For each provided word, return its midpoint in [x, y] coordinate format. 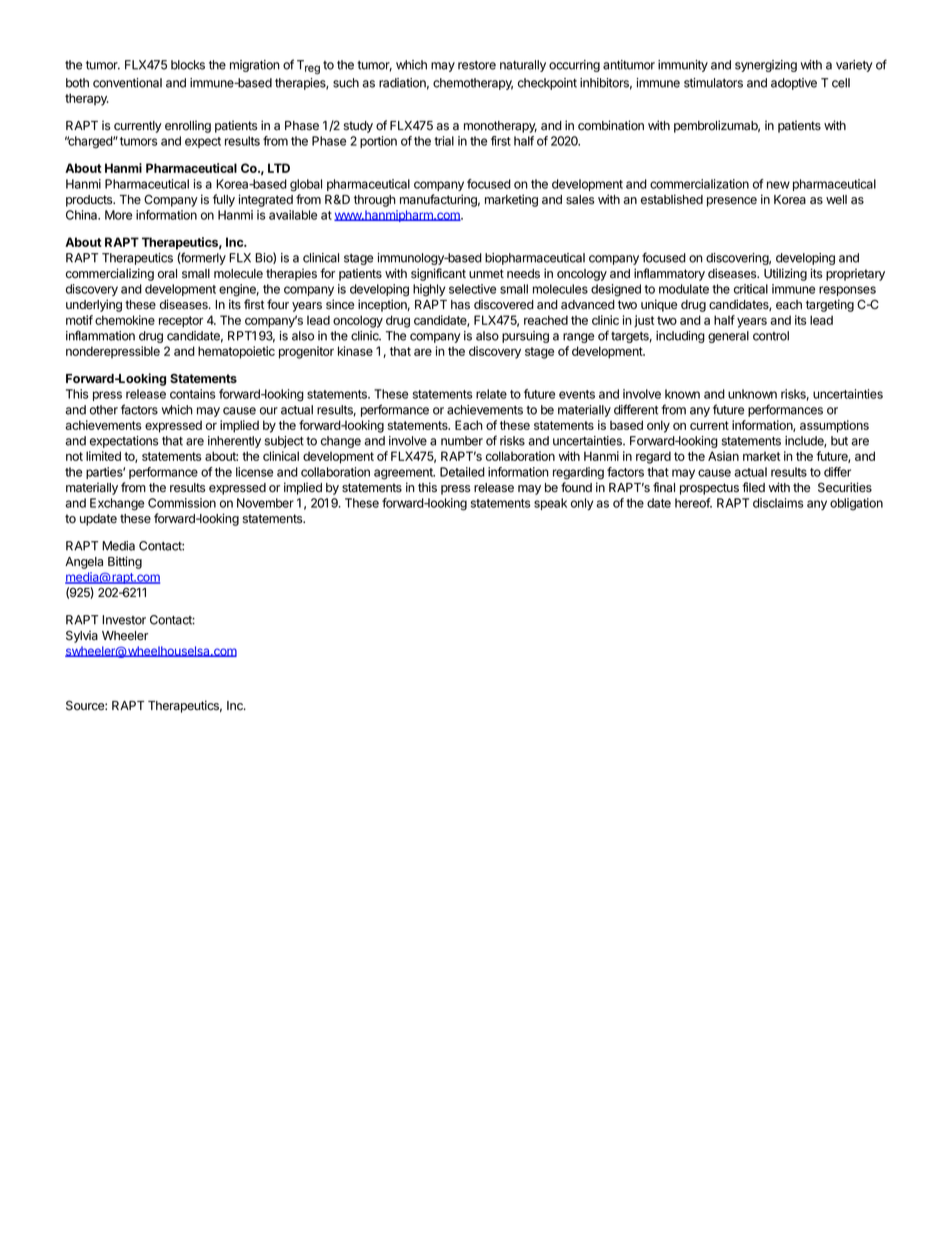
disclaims [778, 503]
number [462, 441]
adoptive [794, 84]
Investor [124, 620]
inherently [234, 442]
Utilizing [785, 274]
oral [167, 273]
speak [550, 504]
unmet [486, 274]
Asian [723, 456]
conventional [127, 83]
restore [477, 65]
